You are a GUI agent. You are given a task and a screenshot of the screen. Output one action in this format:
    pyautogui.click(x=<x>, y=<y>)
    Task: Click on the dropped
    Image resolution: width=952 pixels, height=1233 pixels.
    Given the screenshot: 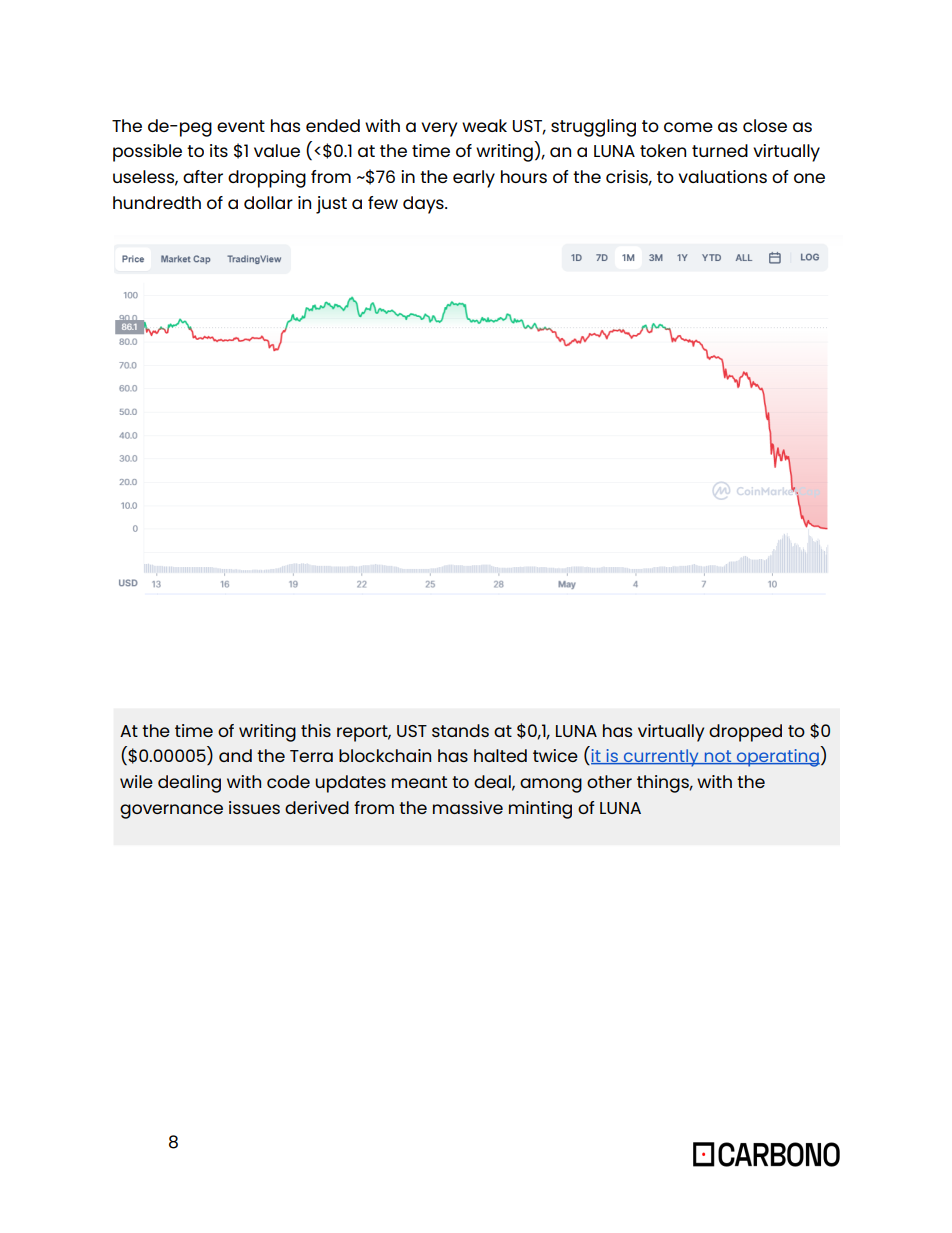 What is the action you would take?
    pyautogui.click(x=745, y=733)
